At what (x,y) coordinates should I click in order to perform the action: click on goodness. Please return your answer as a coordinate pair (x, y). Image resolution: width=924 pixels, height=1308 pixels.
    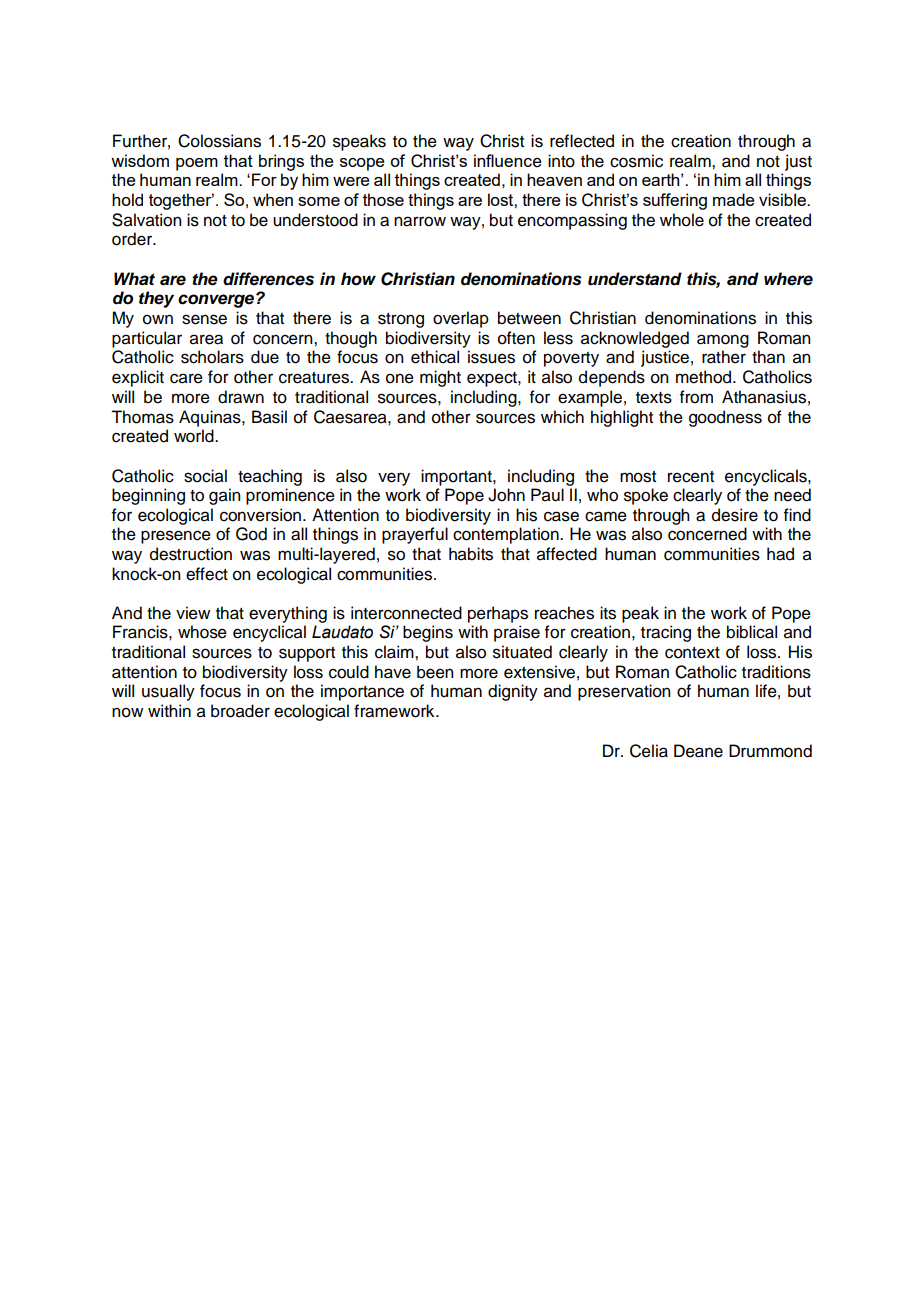
    Looking at the image, I should click on (725, 418).
